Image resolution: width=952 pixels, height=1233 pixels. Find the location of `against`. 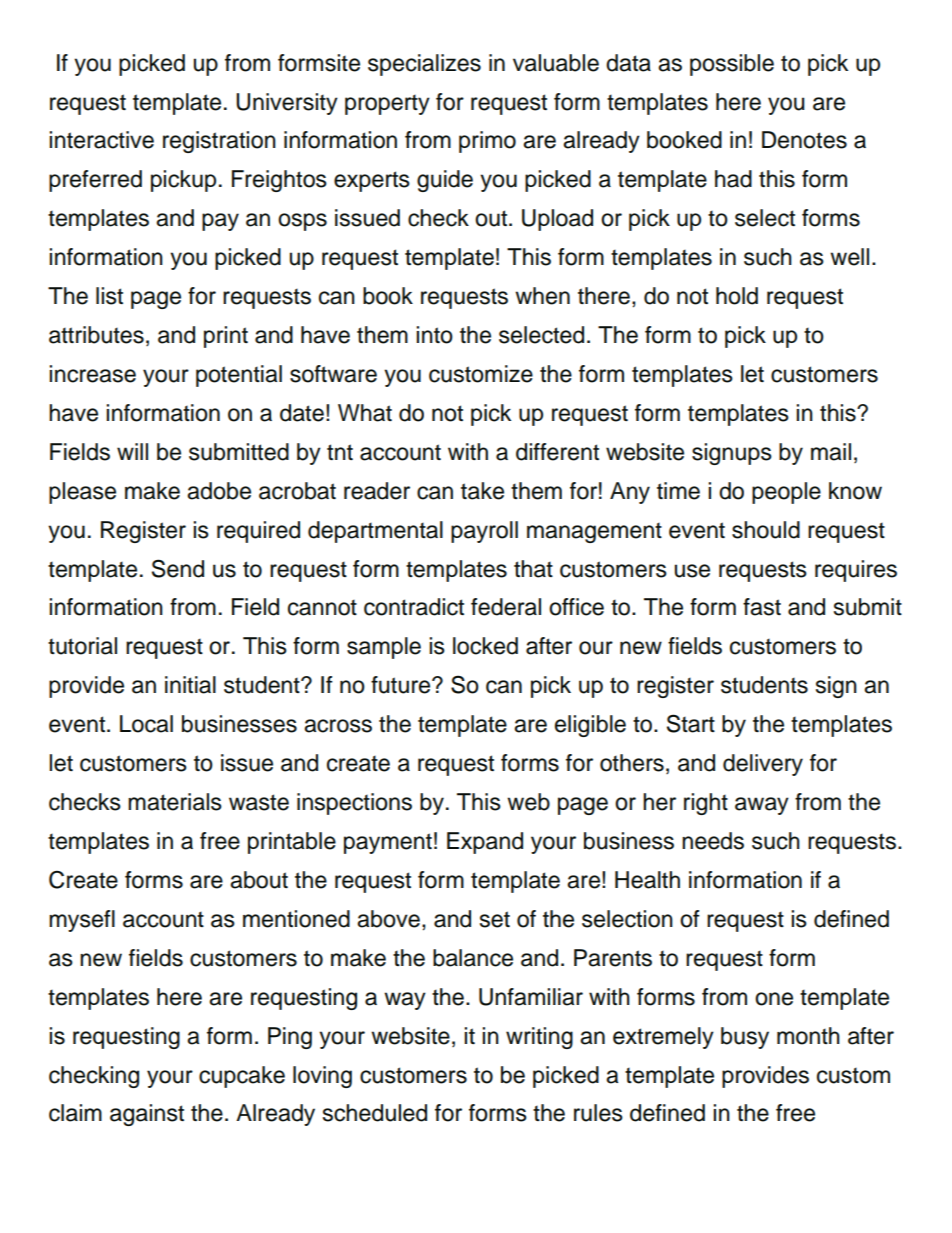

against is located at coordinates (147, 1115).
